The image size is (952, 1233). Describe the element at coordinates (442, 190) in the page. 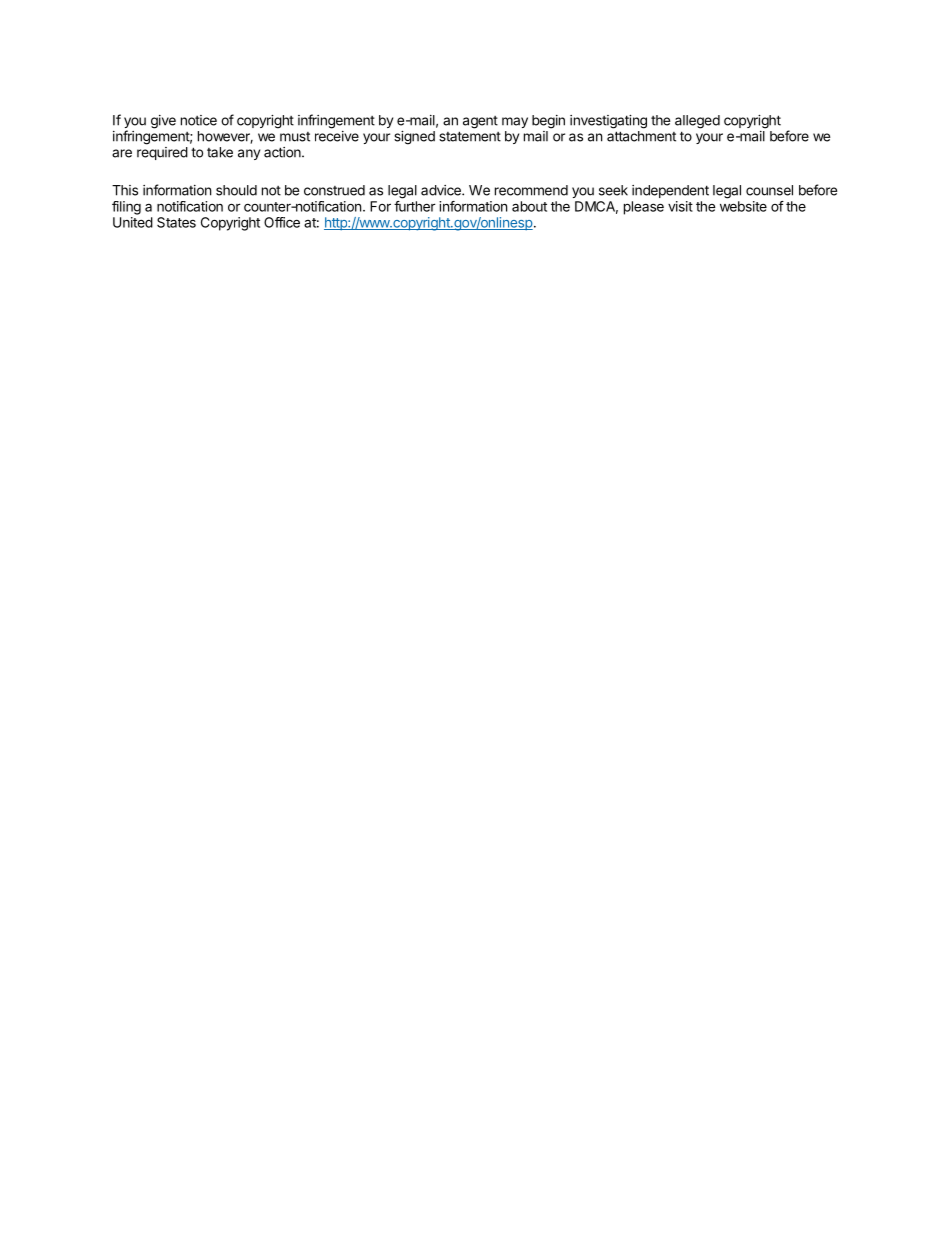

I see `advice` at that location.
